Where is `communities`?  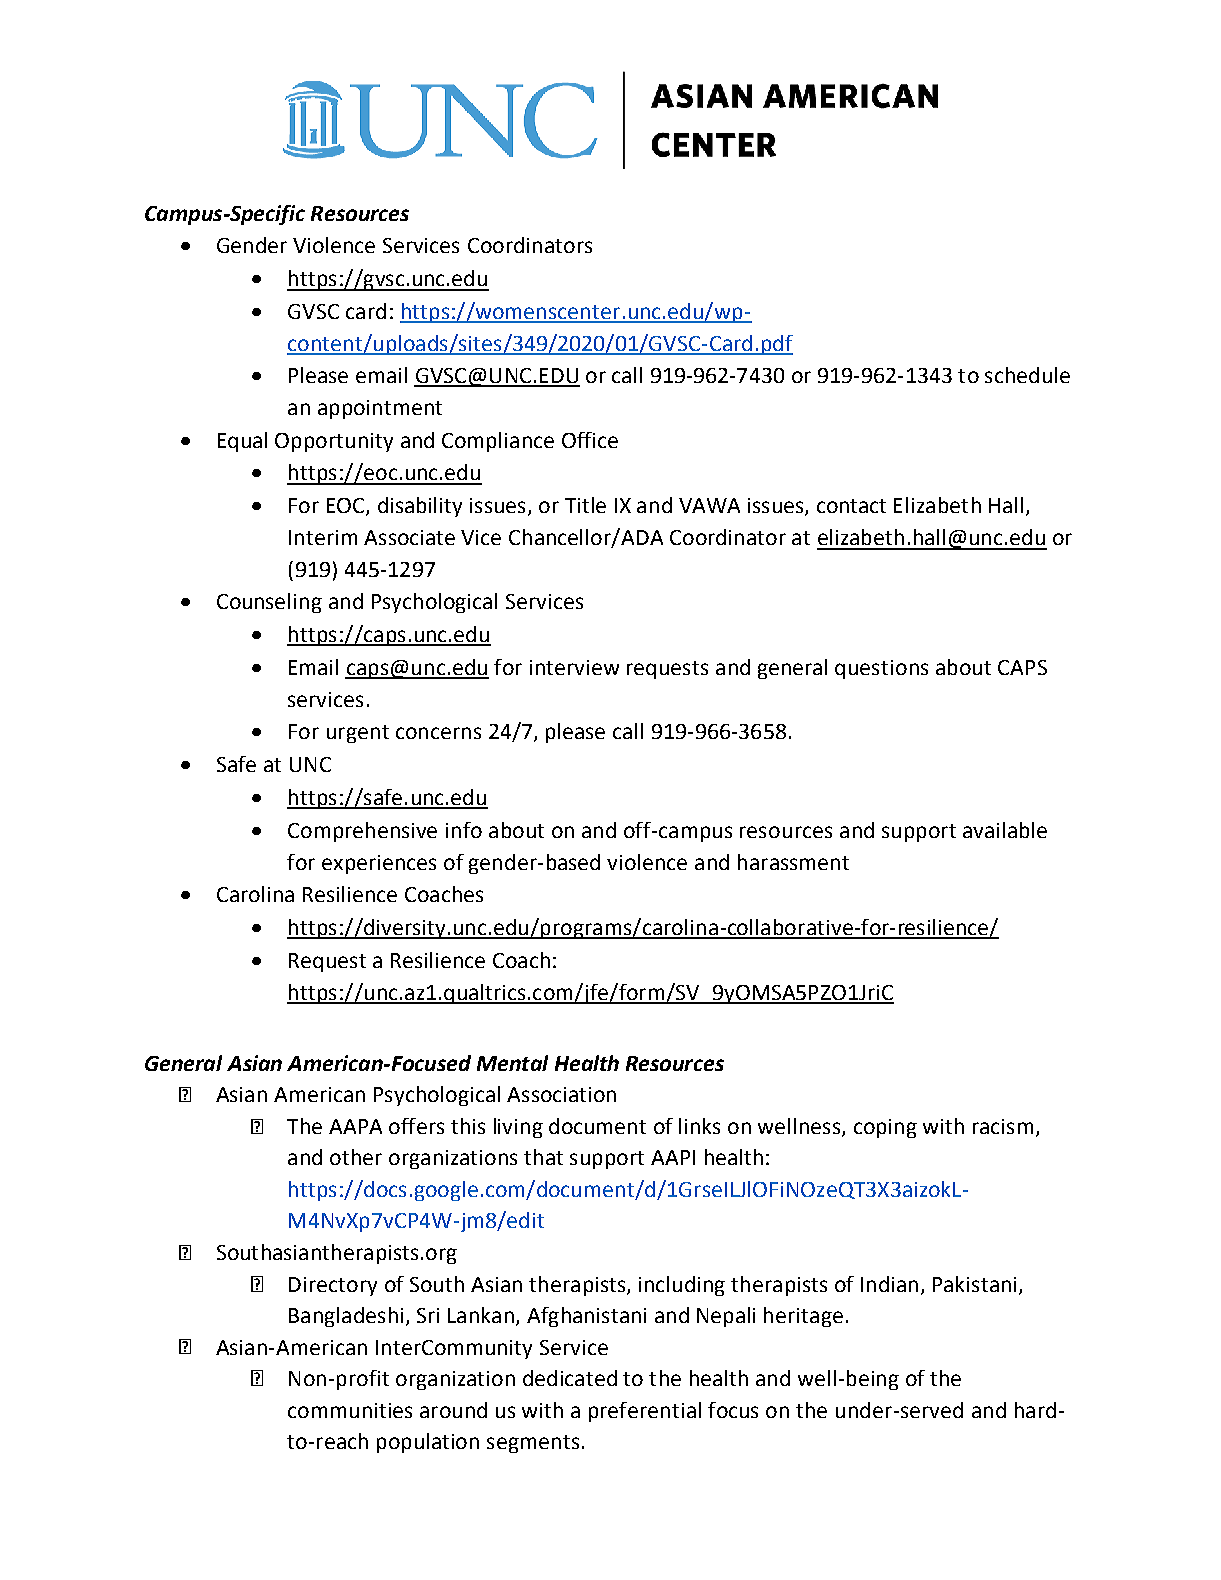
communities is located at coordinates (350, 1410).
